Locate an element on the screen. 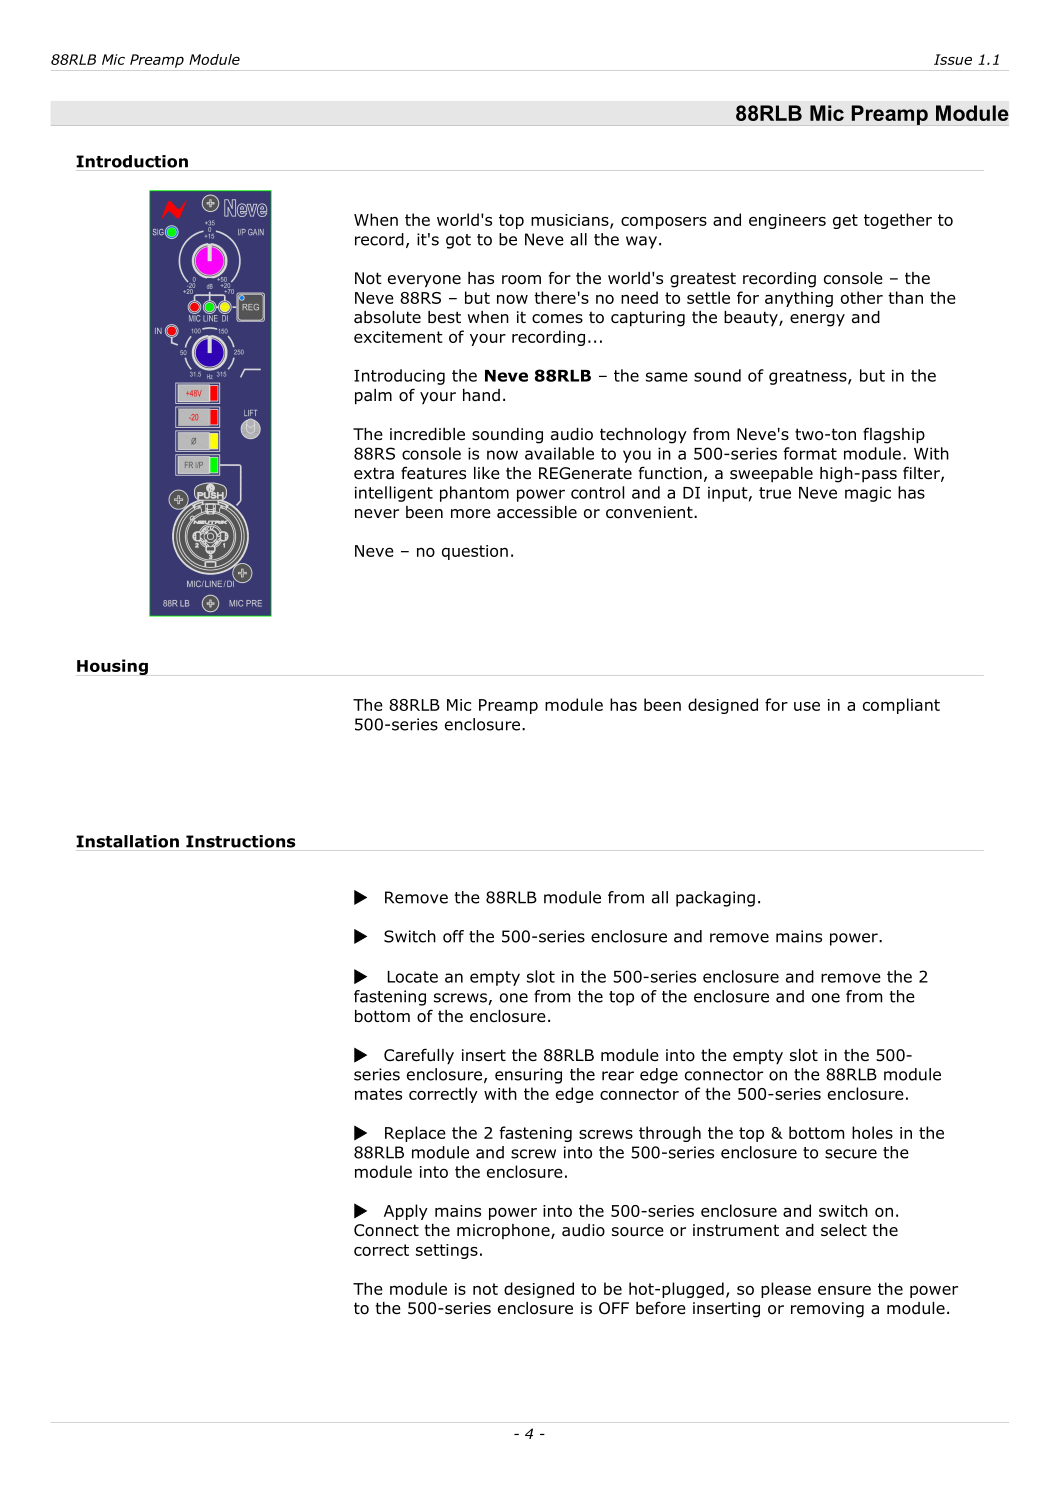 Image resolution: width=1059 pixels, height=1498 pixels. musicians is located at coordinates (571, 221).
